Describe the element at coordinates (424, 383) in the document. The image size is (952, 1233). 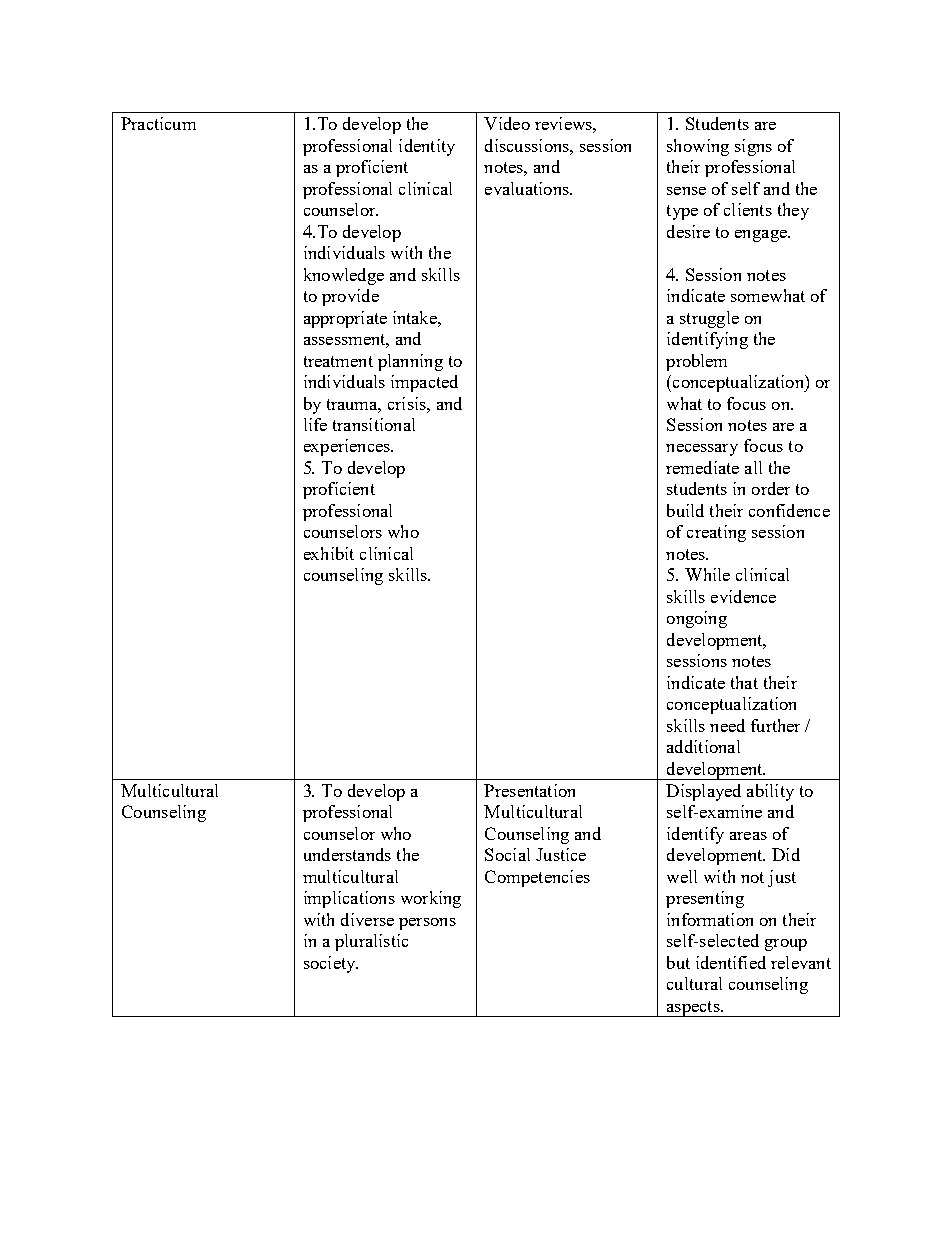
I see `impacted` at that location.
